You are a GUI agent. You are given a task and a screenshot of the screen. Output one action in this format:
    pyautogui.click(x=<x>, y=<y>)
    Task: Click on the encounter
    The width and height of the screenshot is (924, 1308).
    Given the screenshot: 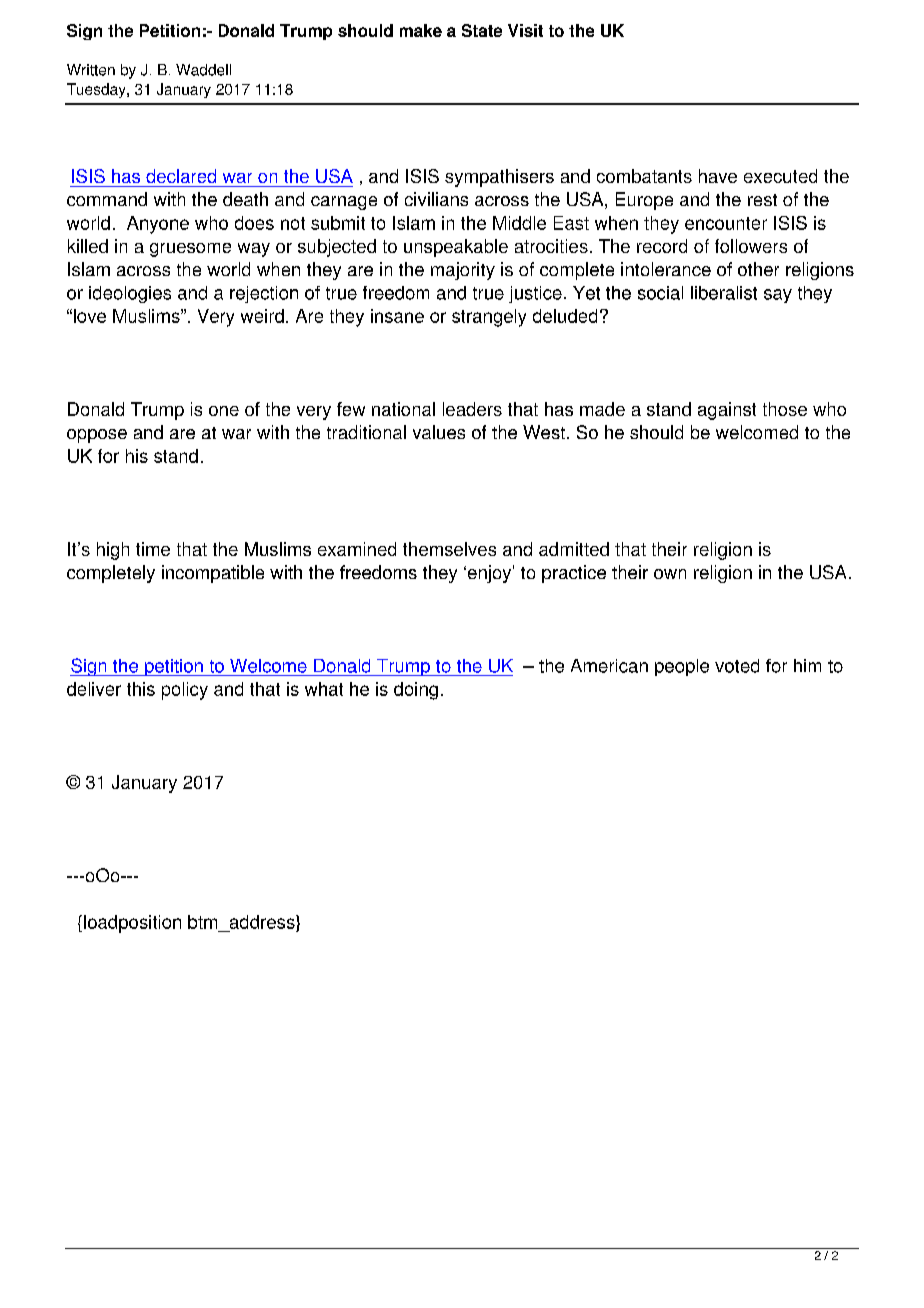 What is the action you would take?
    pyautogui.click(x=726, y=223)
